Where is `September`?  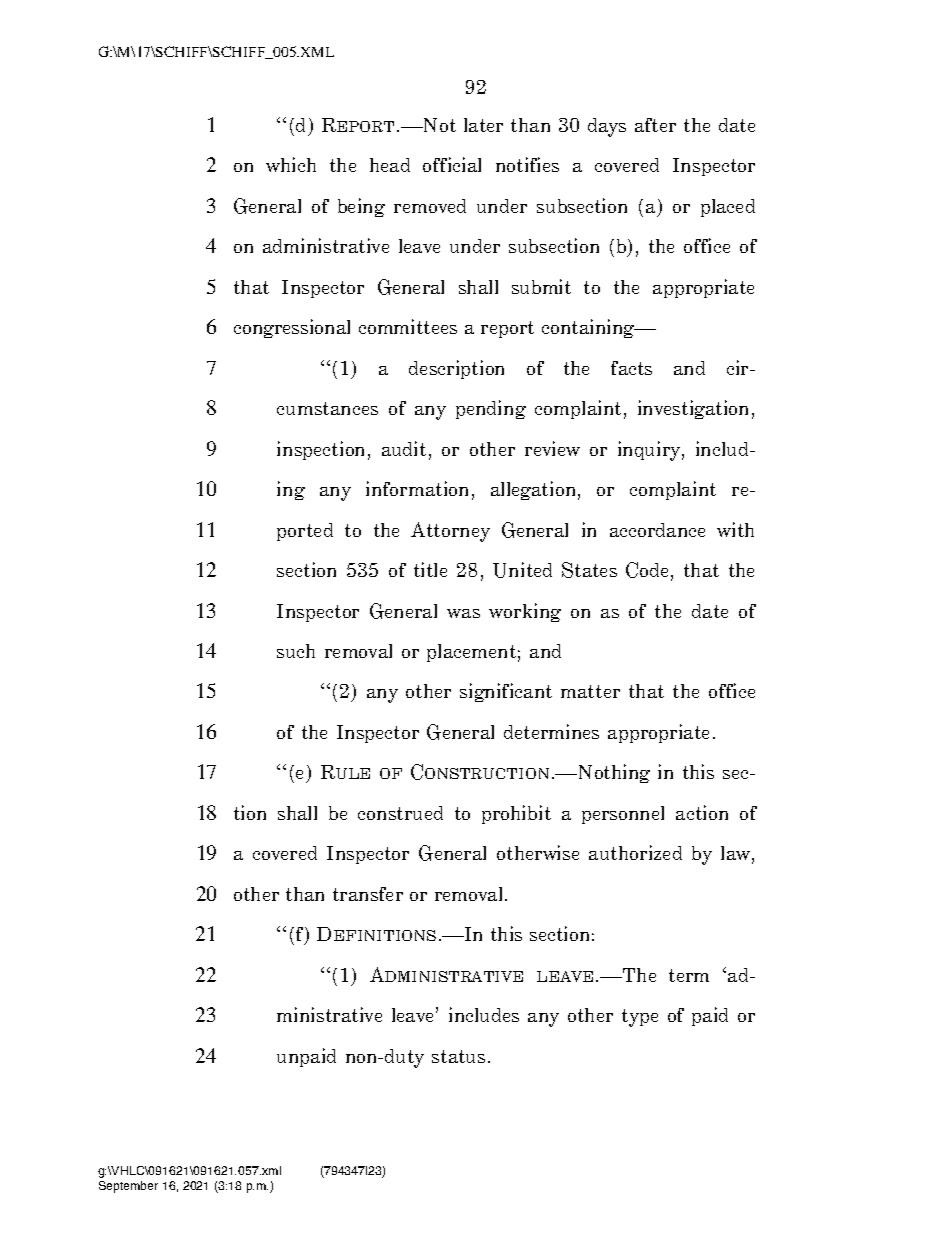
September is located at coordinates (128, 1187).
